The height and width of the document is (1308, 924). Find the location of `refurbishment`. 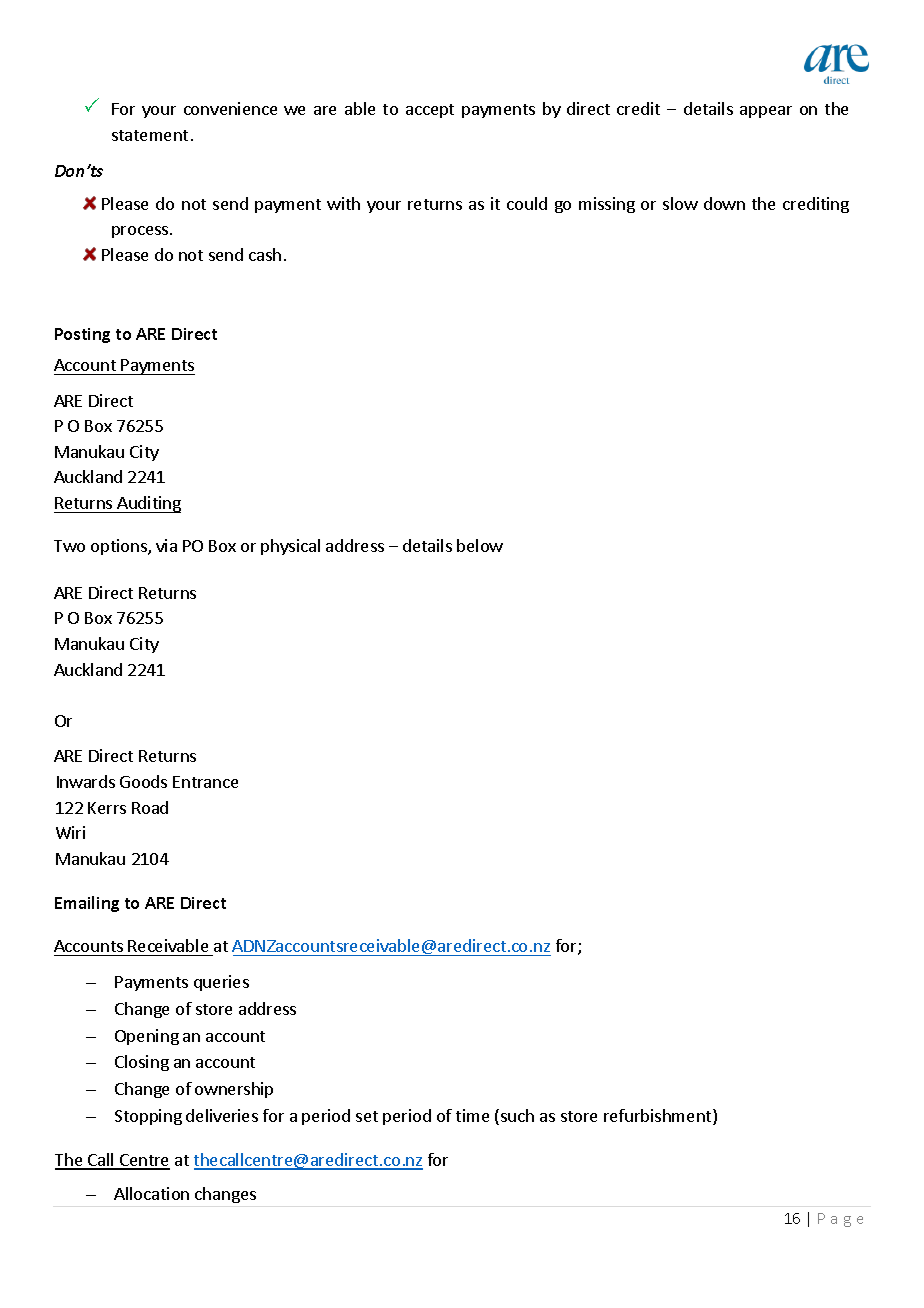

refurbishment is located at coordinates (659, 1117).
